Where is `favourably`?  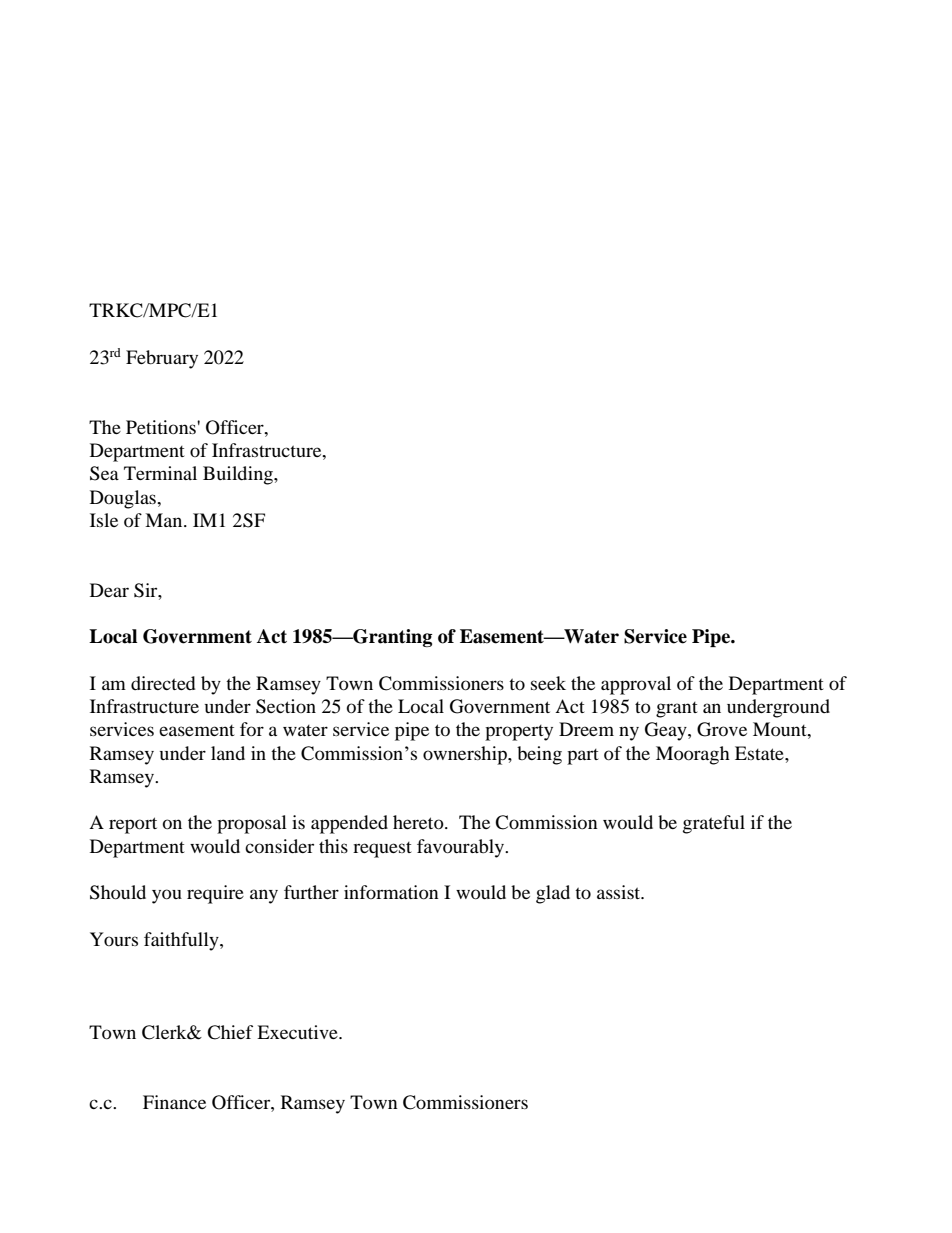 favourably is located at coordinates (461, 848).
